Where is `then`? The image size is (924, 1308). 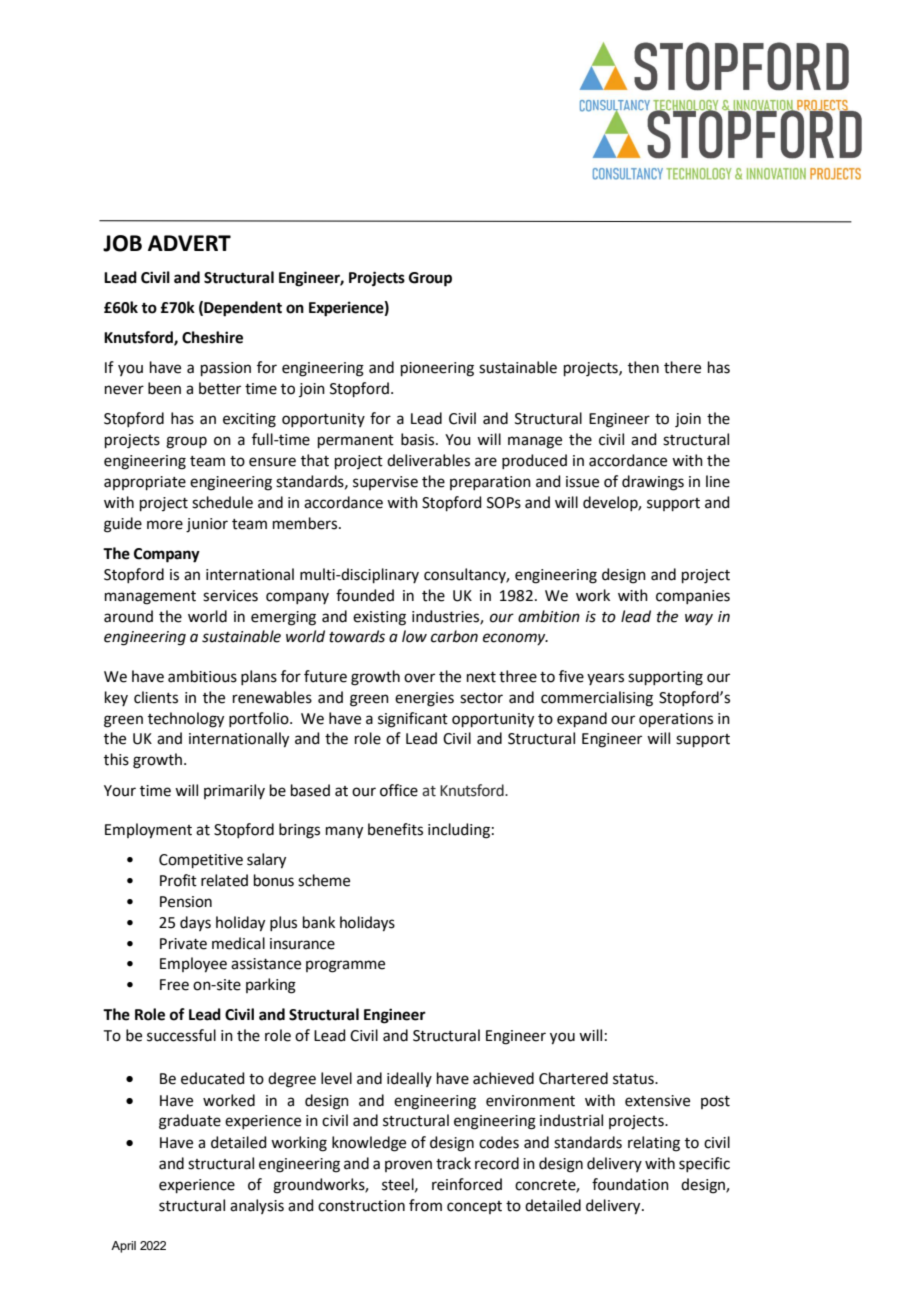
then is located at coordinates (643, 367).
